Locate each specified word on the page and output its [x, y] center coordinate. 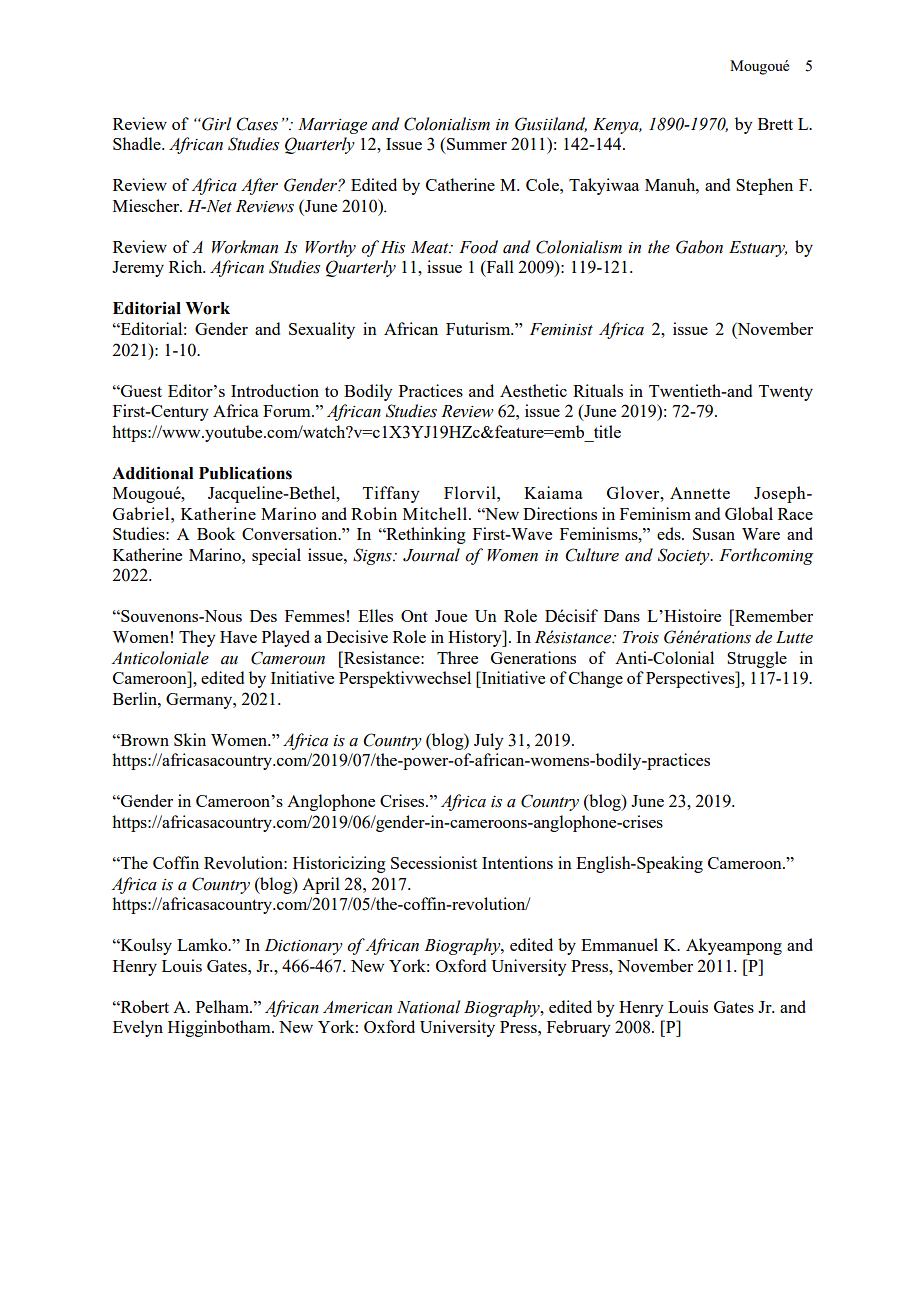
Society [685, 556]
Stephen [764, 186]
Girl [215, 124]
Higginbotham [220, 1028]
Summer [476, 143]
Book [216, 533]
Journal [431, 555]
